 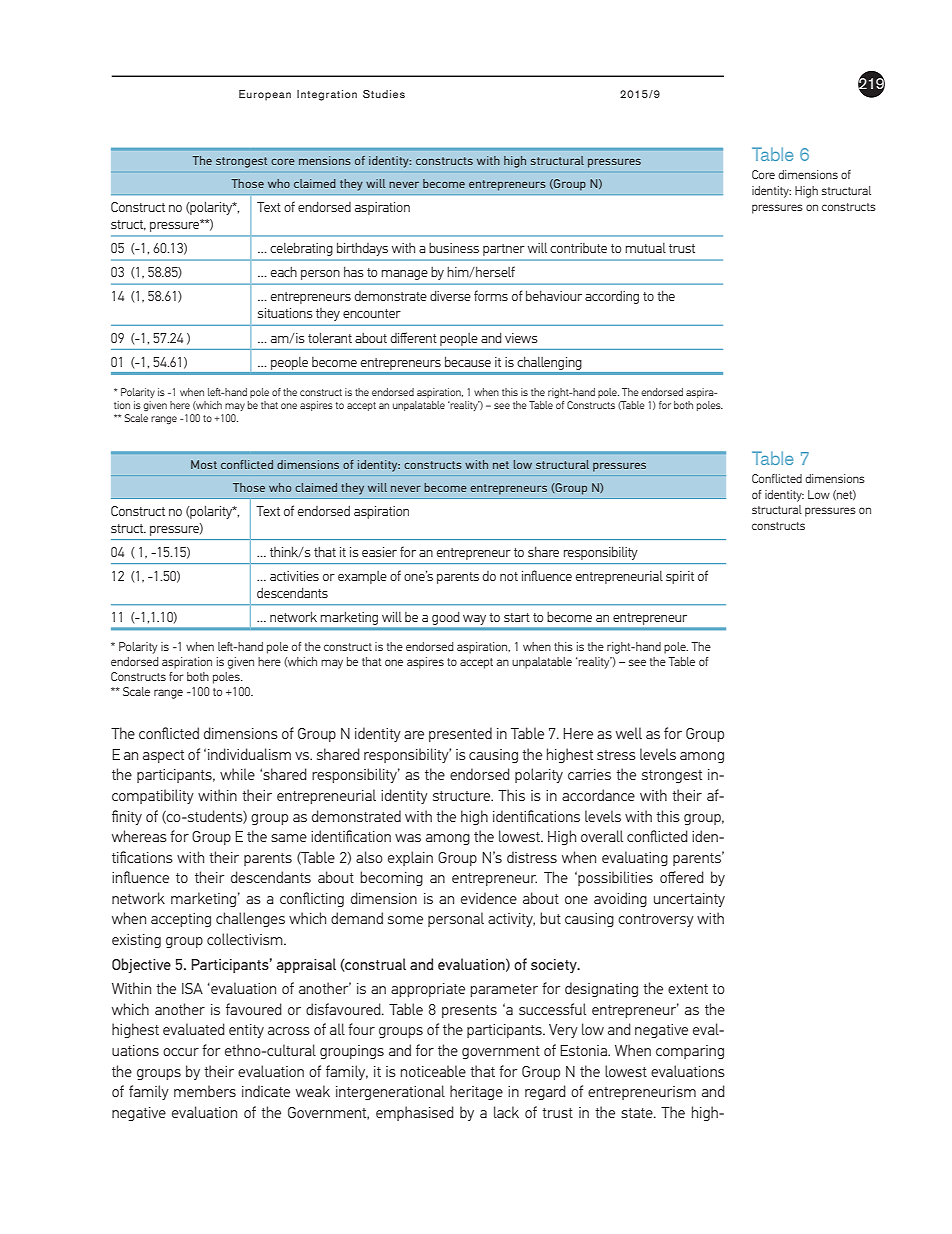 What do you see at coordinates (612, 297) in the screenshot?
I see `according` at bounding box center [612, 297].
